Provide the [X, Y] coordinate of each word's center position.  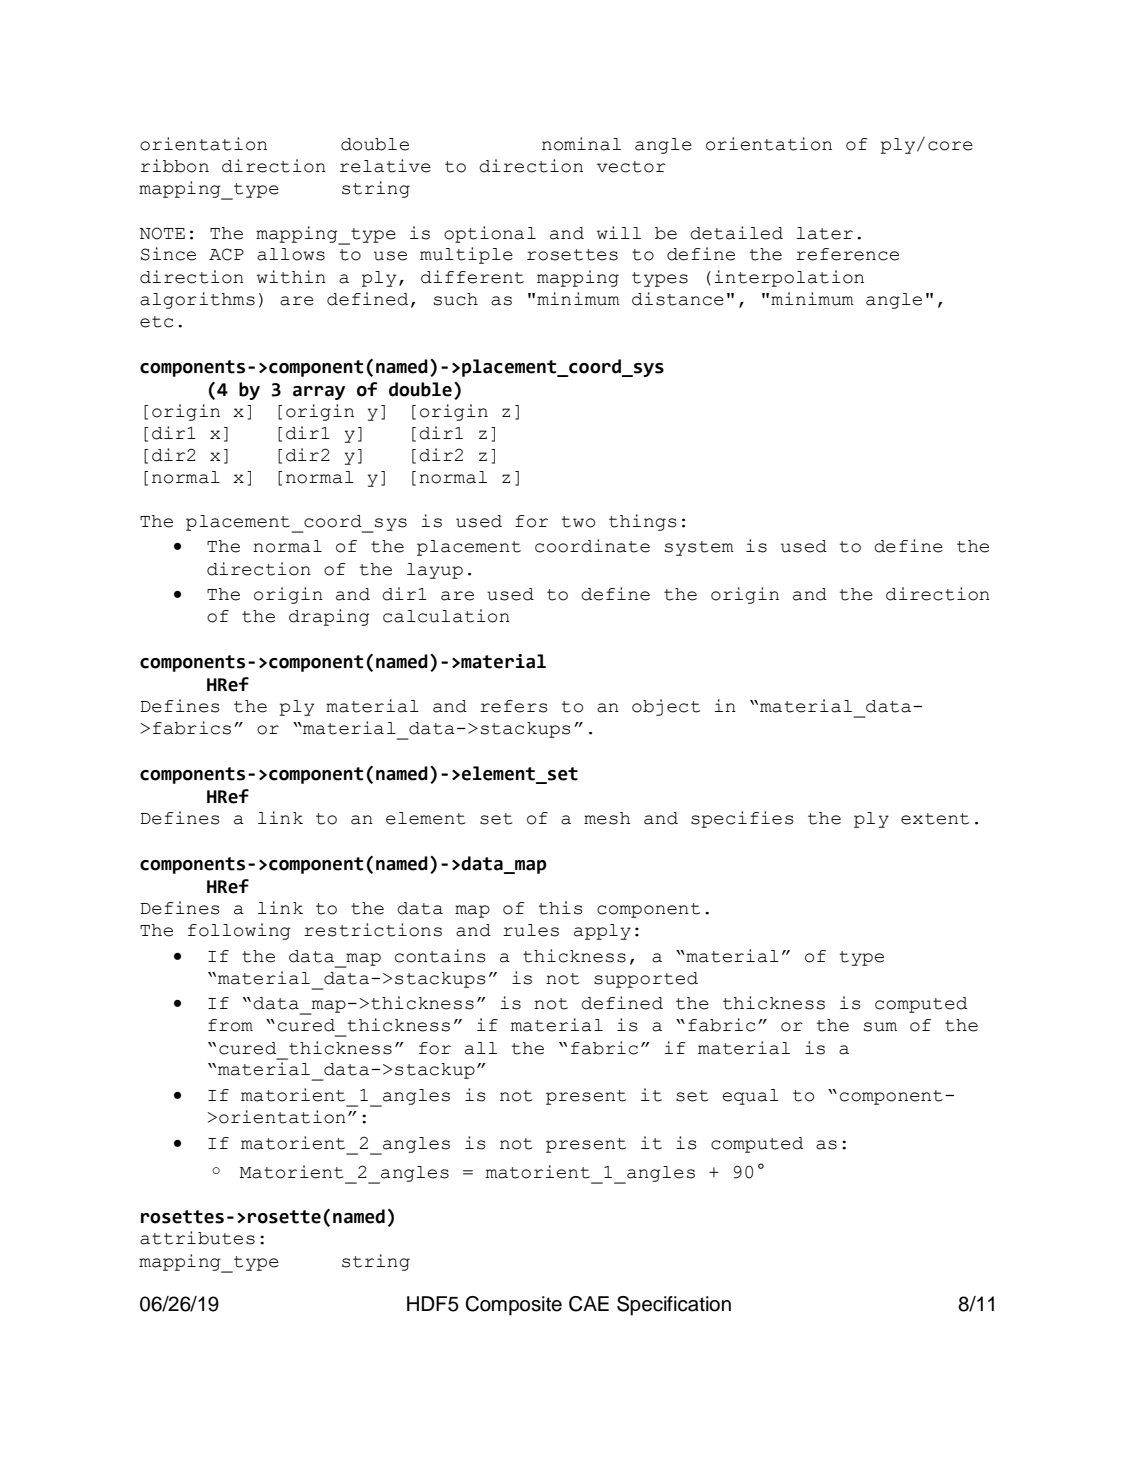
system [699, 548]
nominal [581, 144]
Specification [674, 1306]
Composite [513, 1306]
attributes [197, 1238]
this [561, 908]
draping [329, 617]
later [824, 233]
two [578, 522]
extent [935, 819]
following [239, 931]
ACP [226, 254]
